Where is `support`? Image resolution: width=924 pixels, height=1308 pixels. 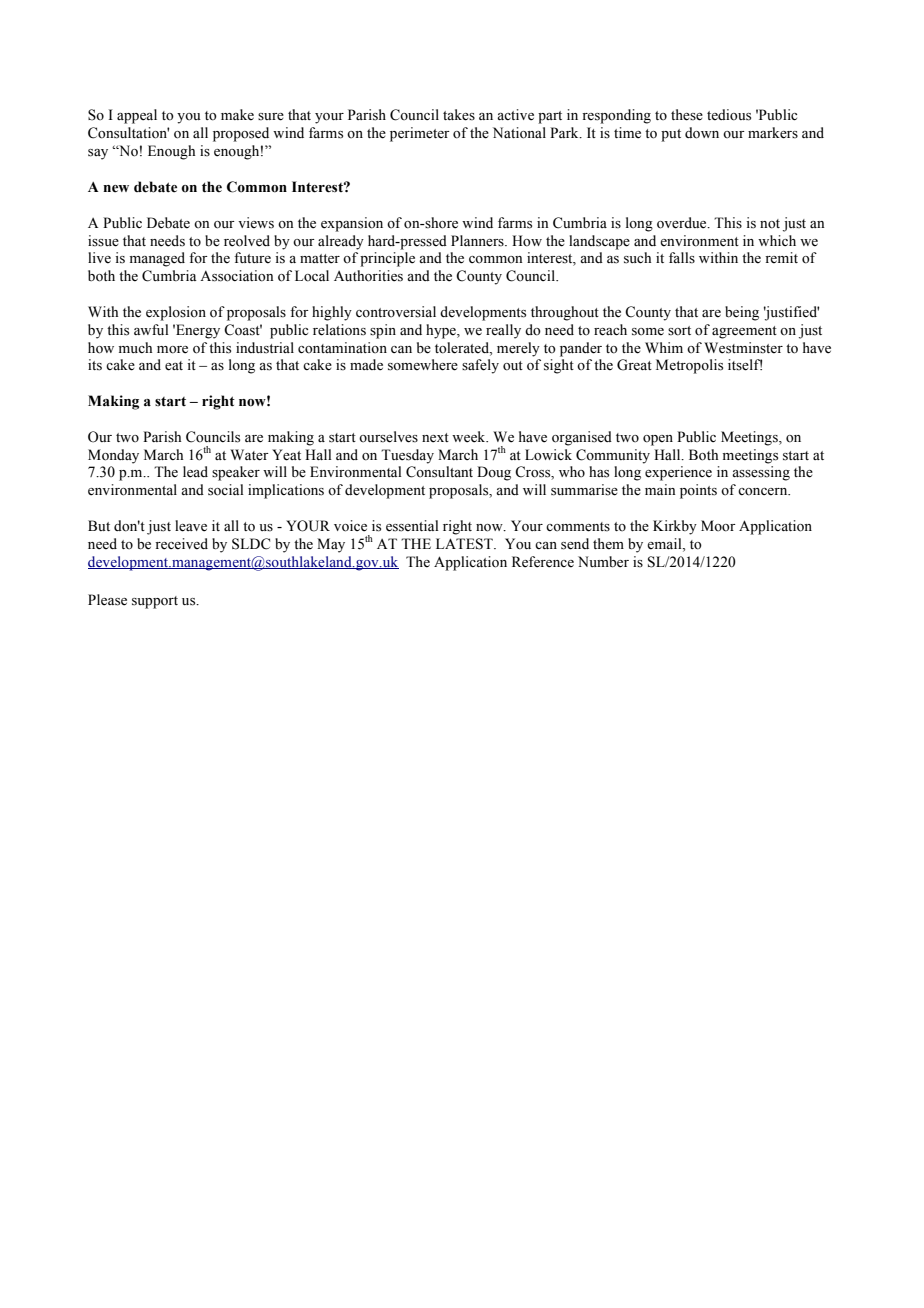 support is located at coordinates (155, 602).
